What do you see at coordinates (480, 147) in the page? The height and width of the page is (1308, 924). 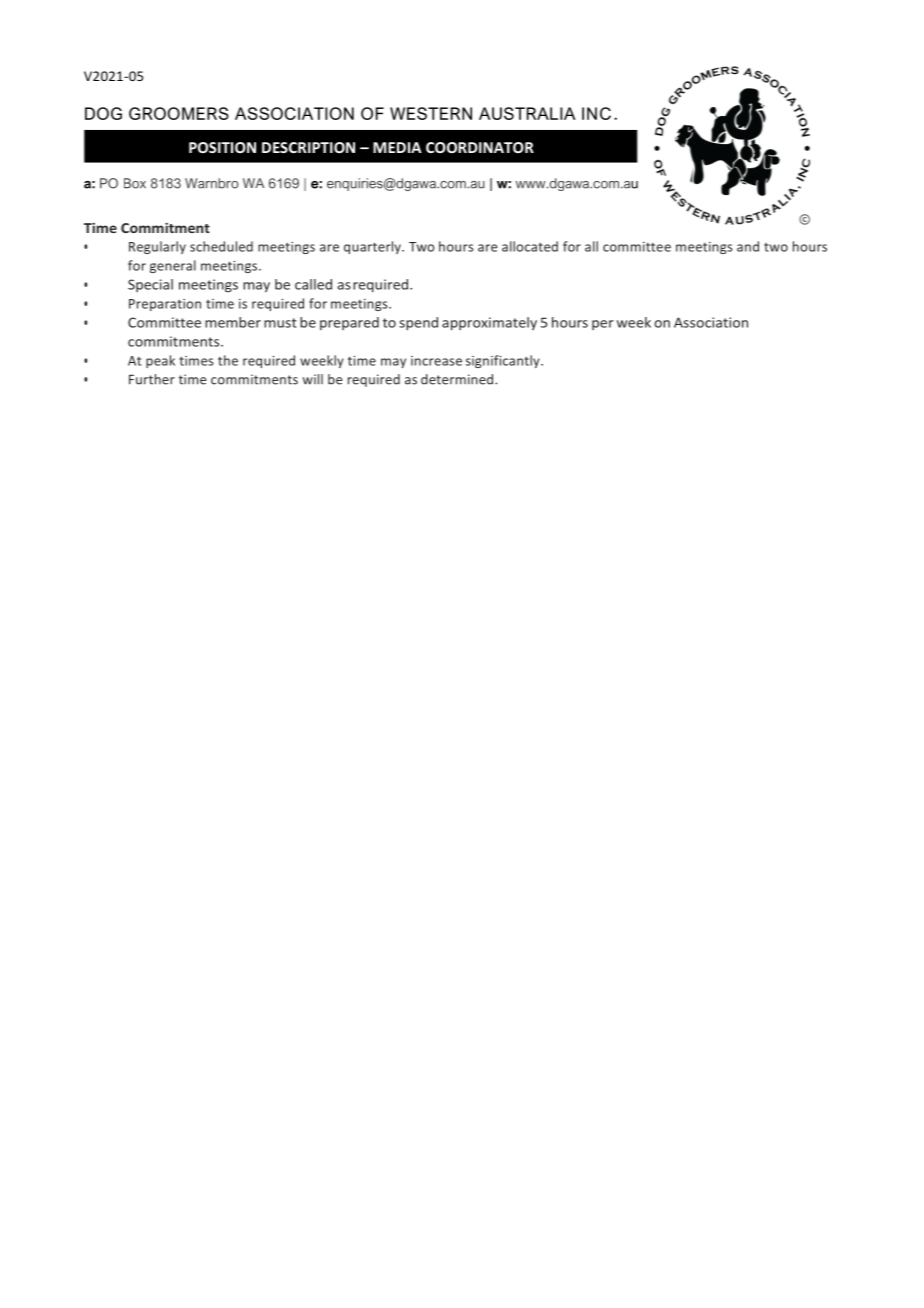 I see `COORDINATOR` at bounding box center [480, 147].
